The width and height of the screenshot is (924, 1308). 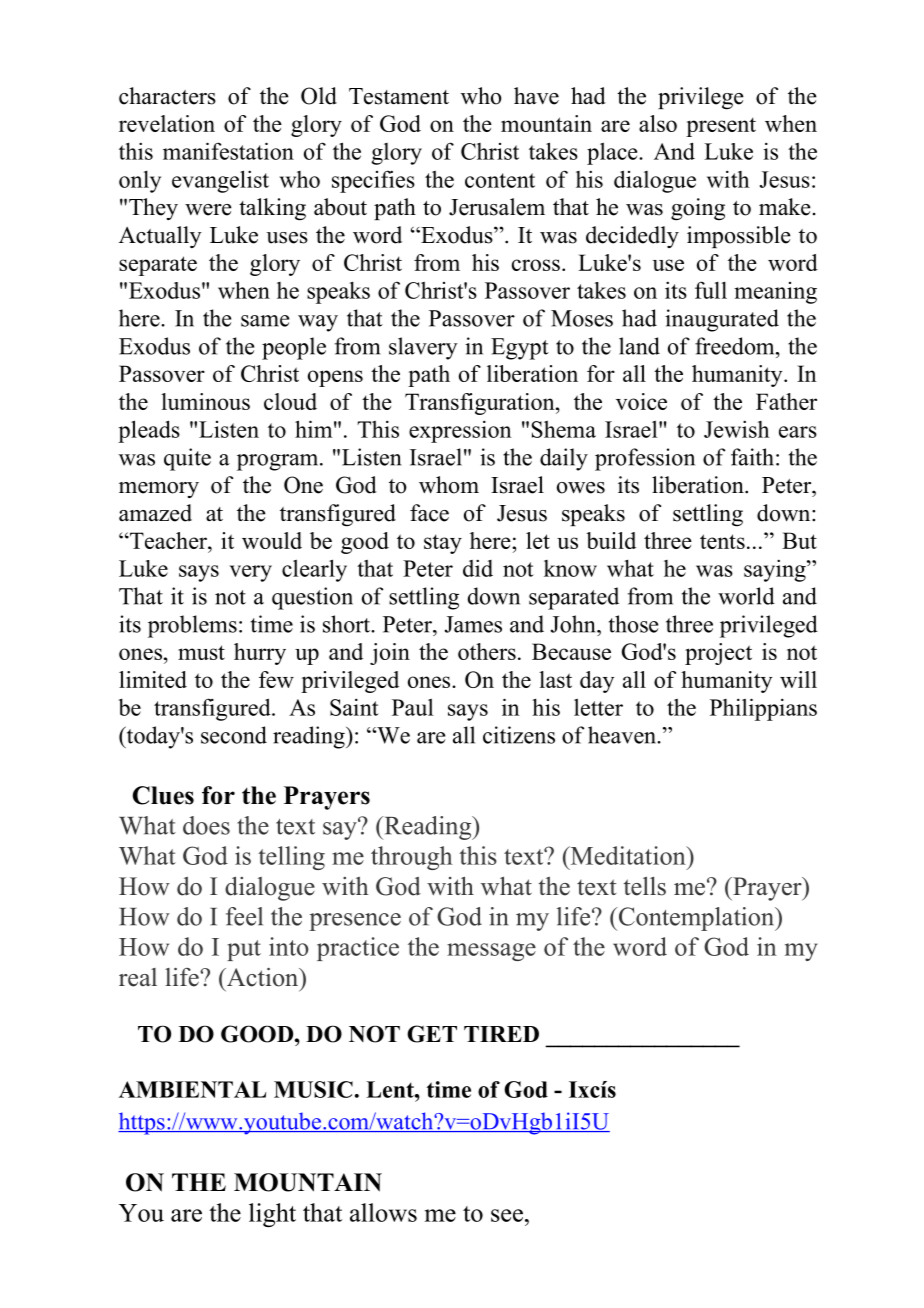 What do you see at coordinates (228, 151) in the screenshot?
I see `manifestation` at bounding box center [228, 151].
